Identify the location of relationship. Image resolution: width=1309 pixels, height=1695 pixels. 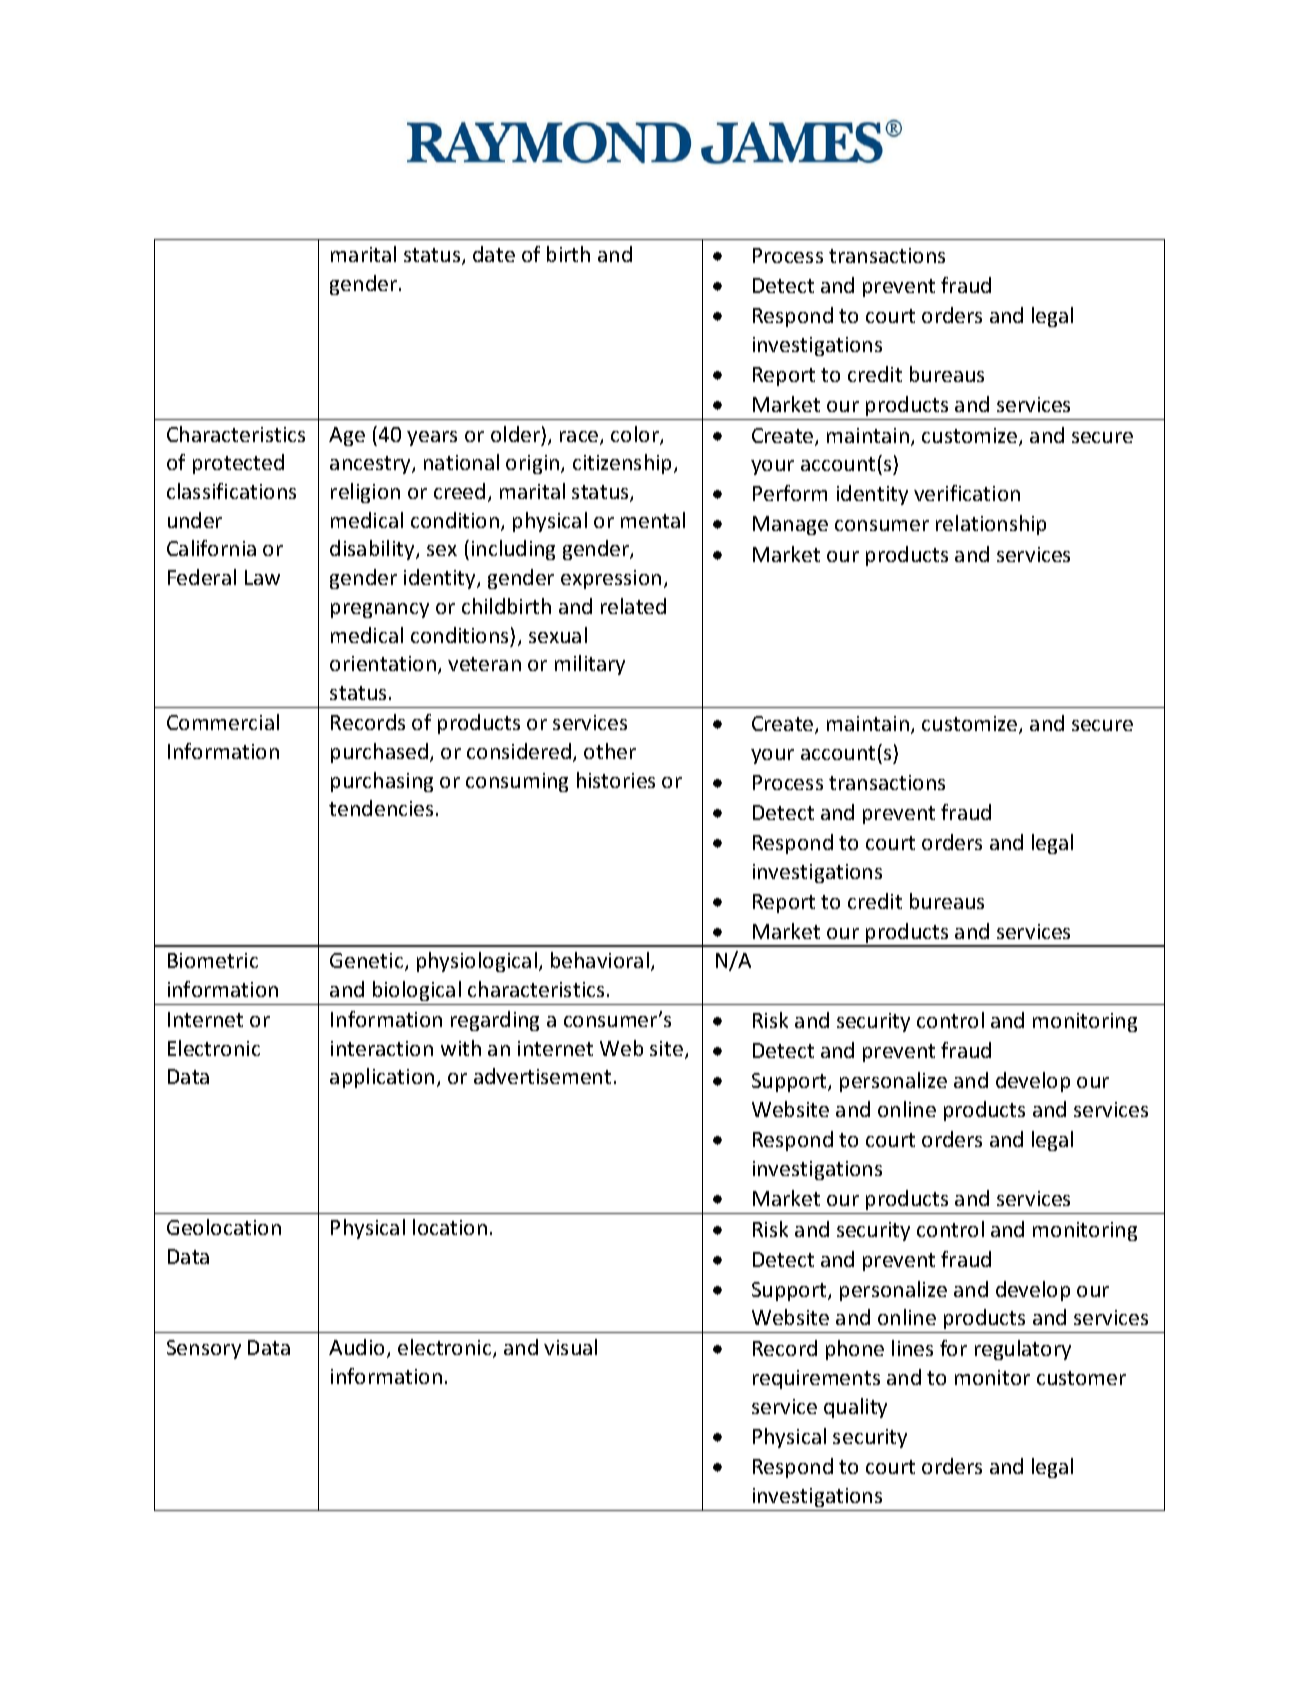
(991, 525).
